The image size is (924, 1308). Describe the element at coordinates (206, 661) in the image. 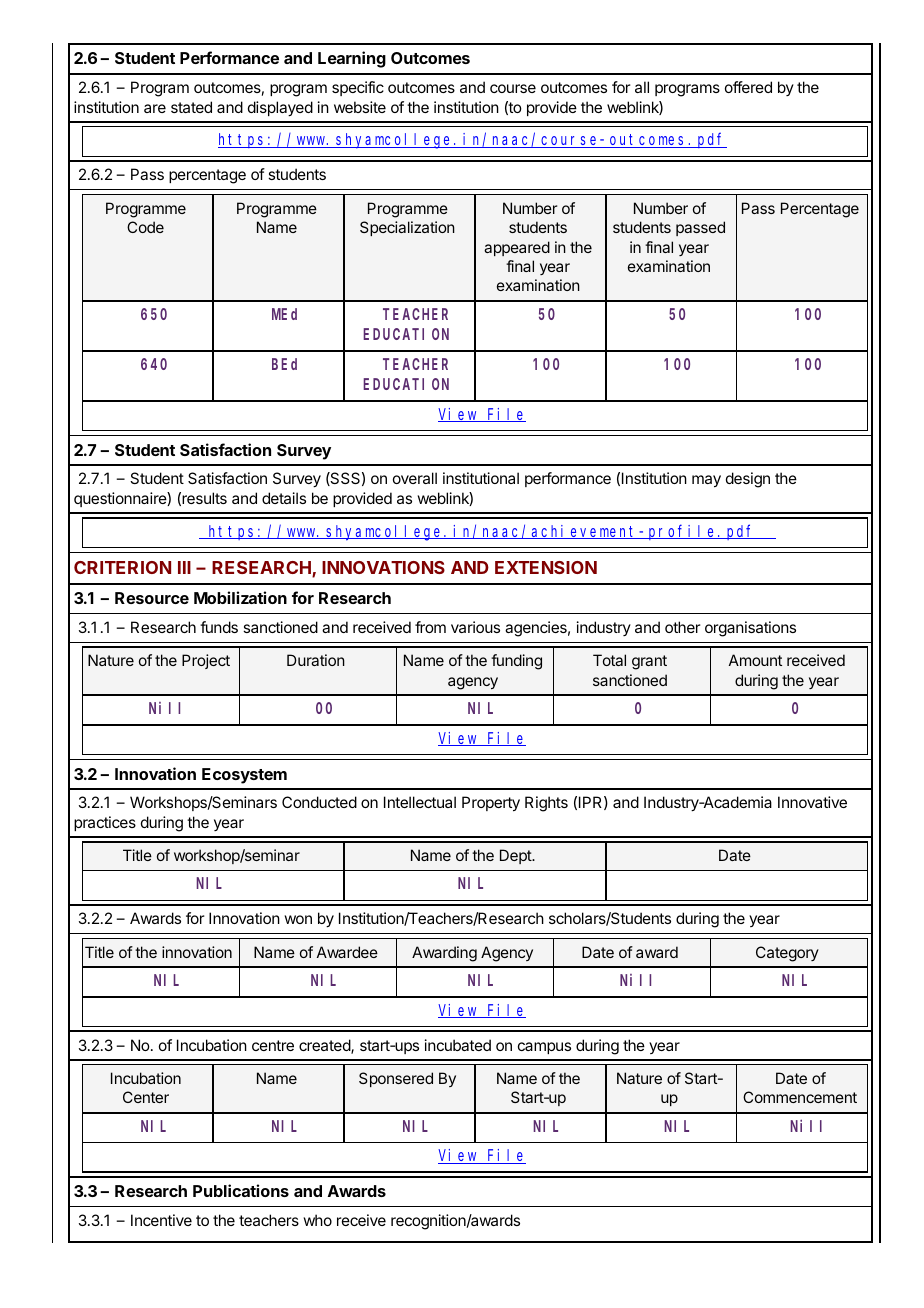

I see `Project` at that location.
